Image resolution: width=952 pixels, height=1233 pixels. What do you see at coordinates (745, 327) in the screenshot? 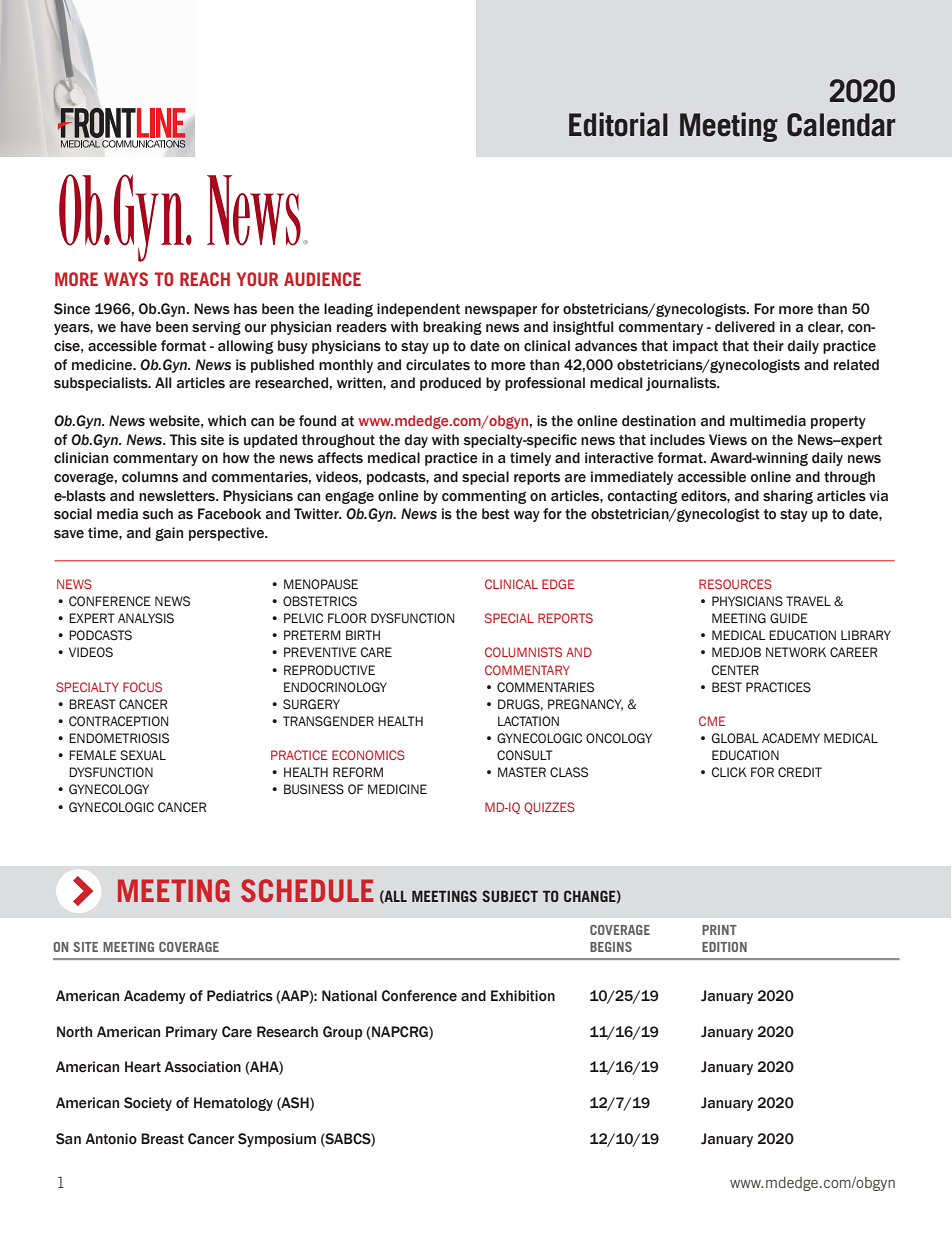
I see `delivered` at bounding box center [745, 327].
